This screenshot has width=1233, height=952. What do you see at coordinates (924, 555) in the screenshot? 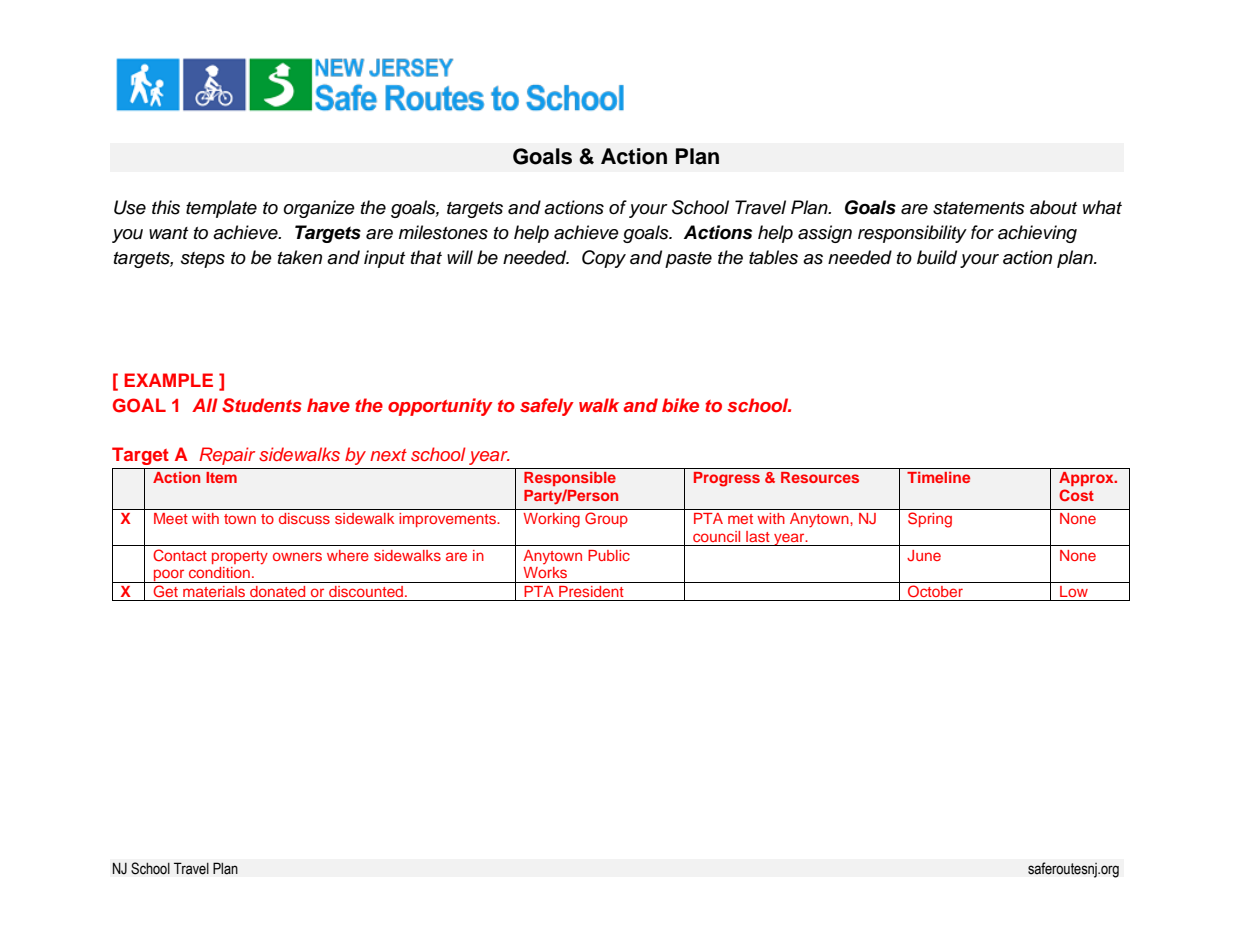
I see `June` at bounding box center [924, 555].
